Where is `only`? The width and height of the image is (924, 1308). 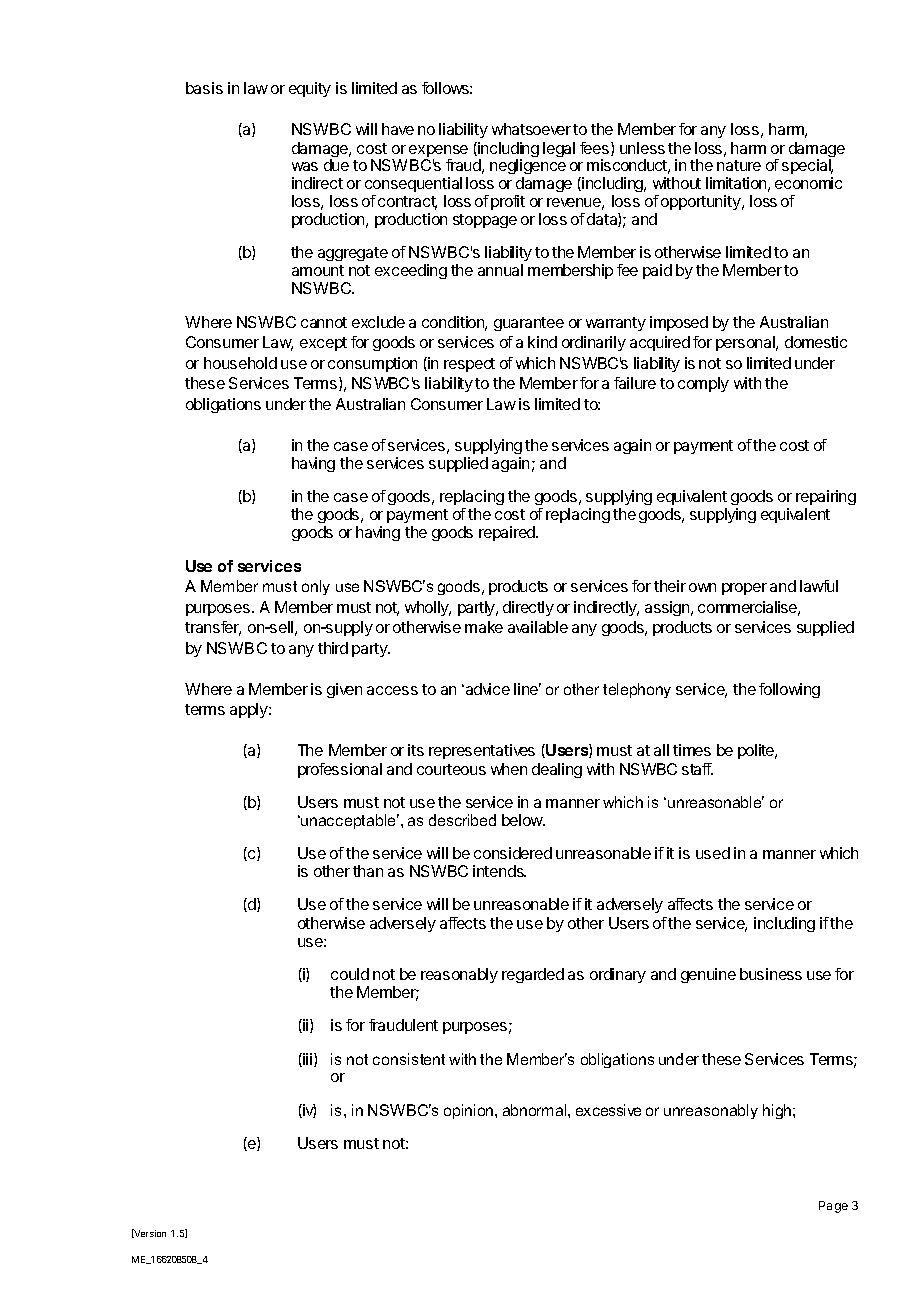 only is located at coordinates (316, 587).
